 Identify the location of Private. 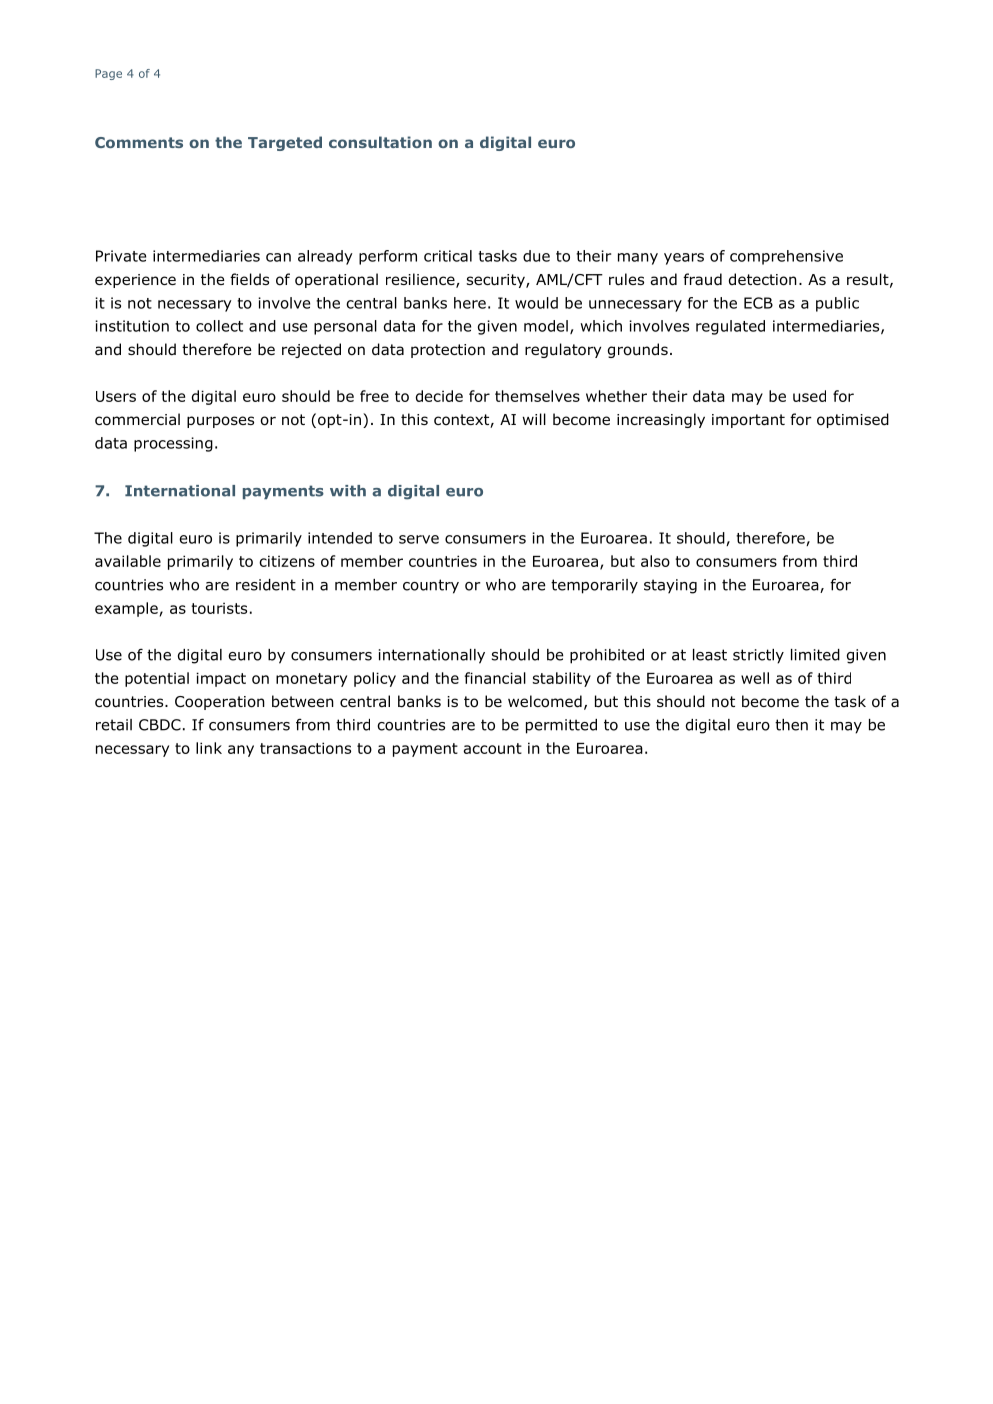
(121, 256).
